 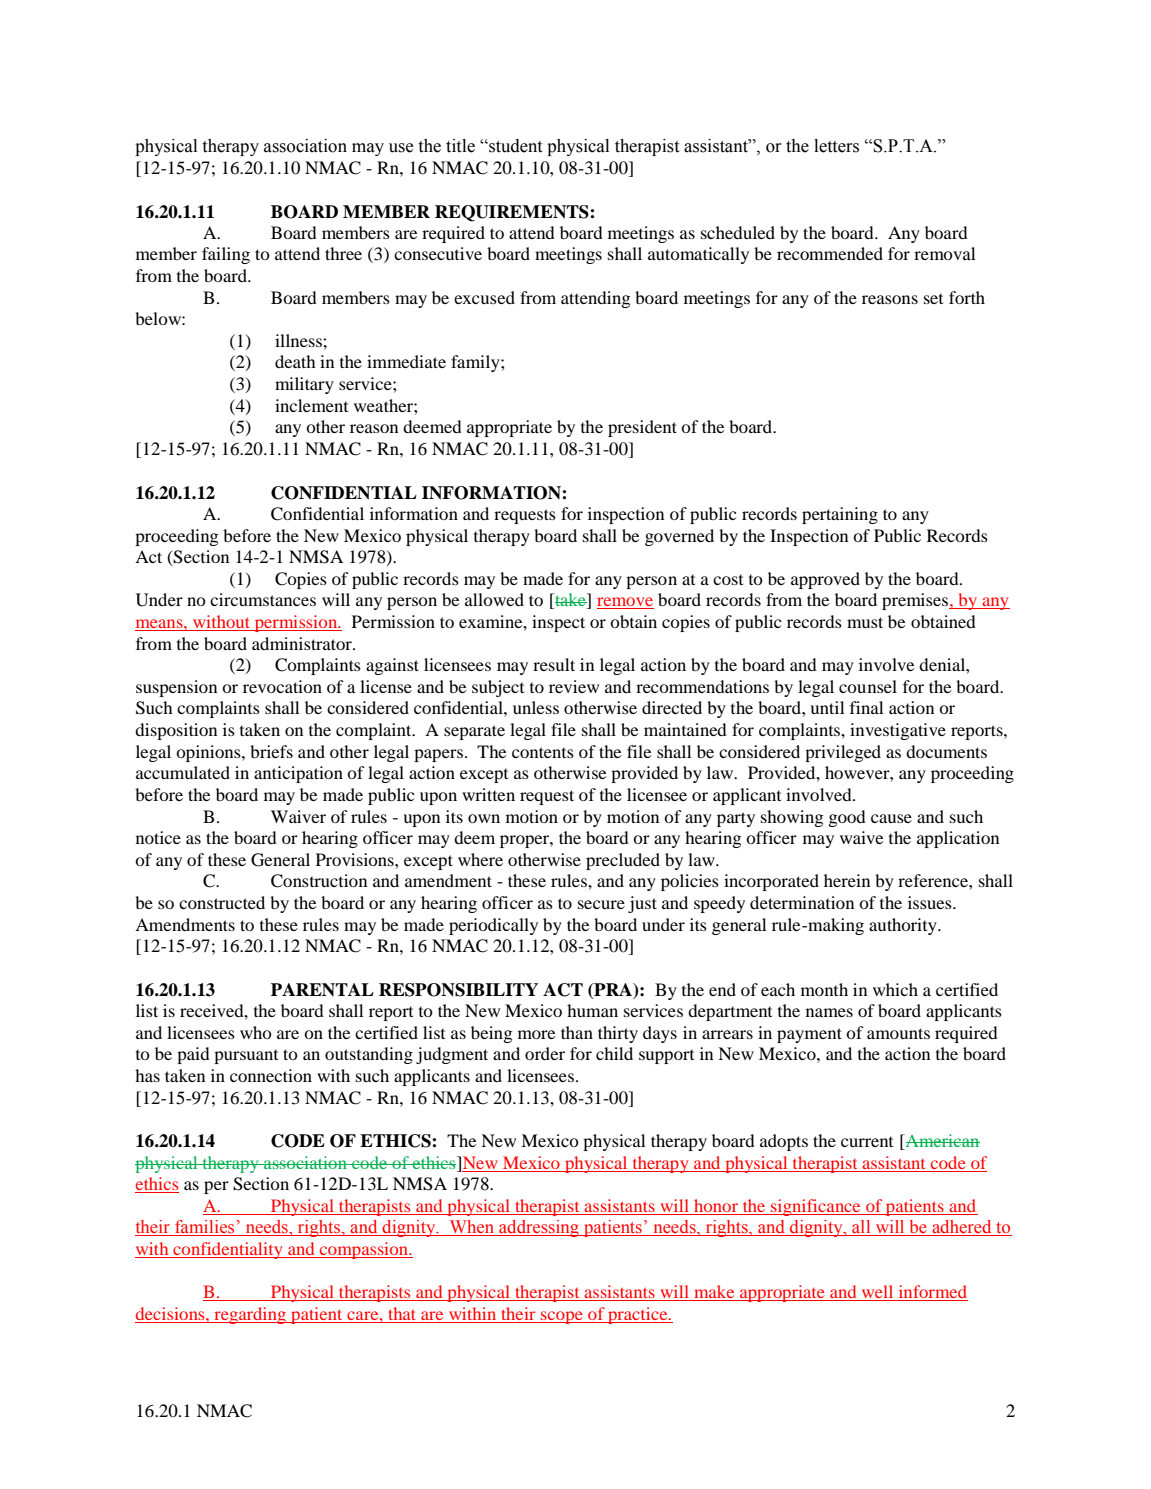 What do you see at coordinates (513, 213) in the page?
I see `REQUIREMENTS` at bounding box center [513, 213].
